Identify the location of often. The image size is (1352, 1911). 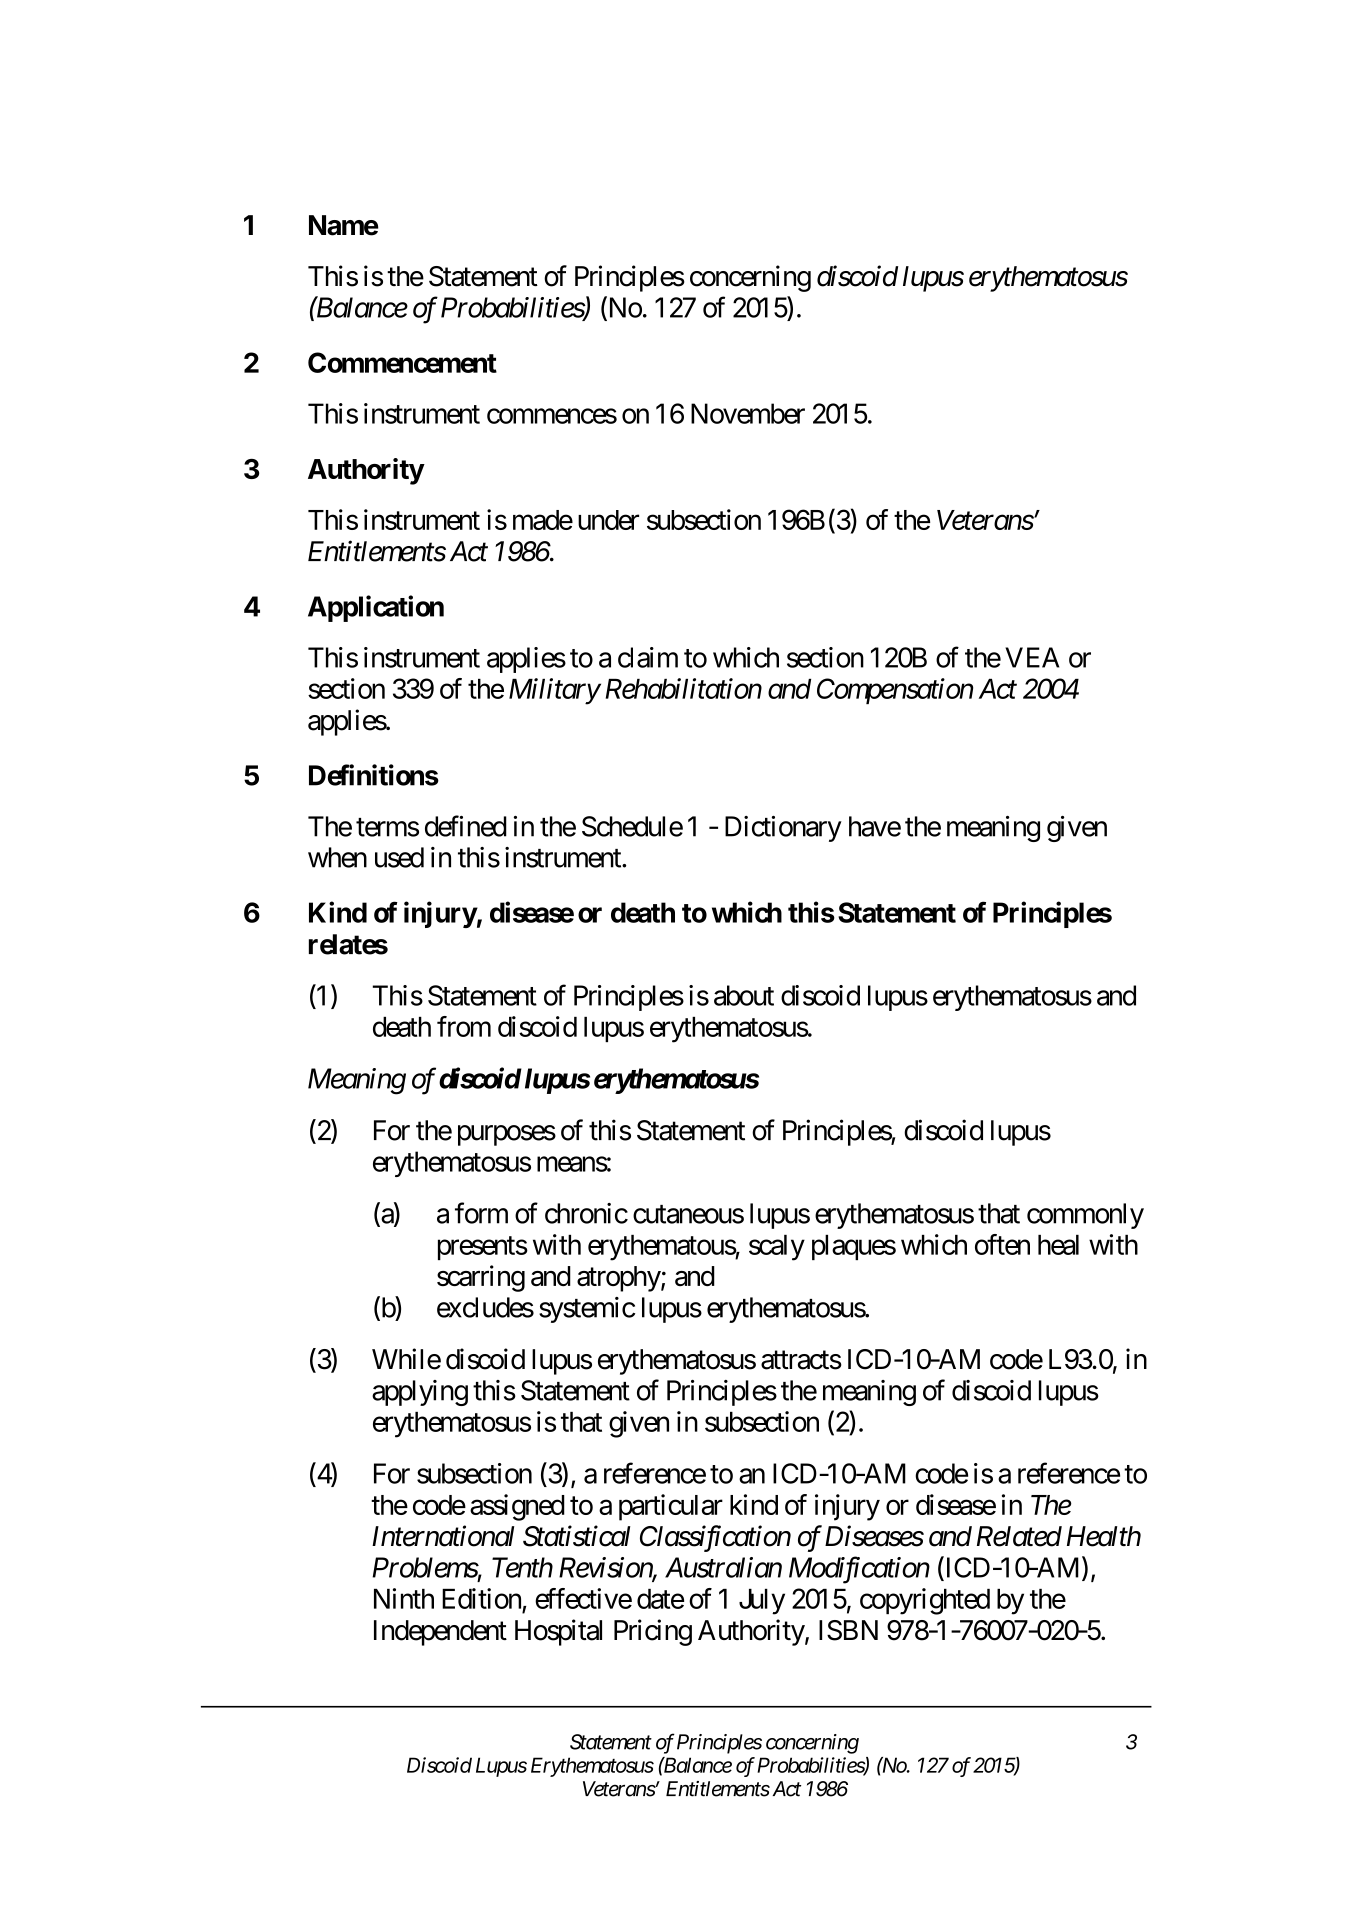
(1002, 1244).
